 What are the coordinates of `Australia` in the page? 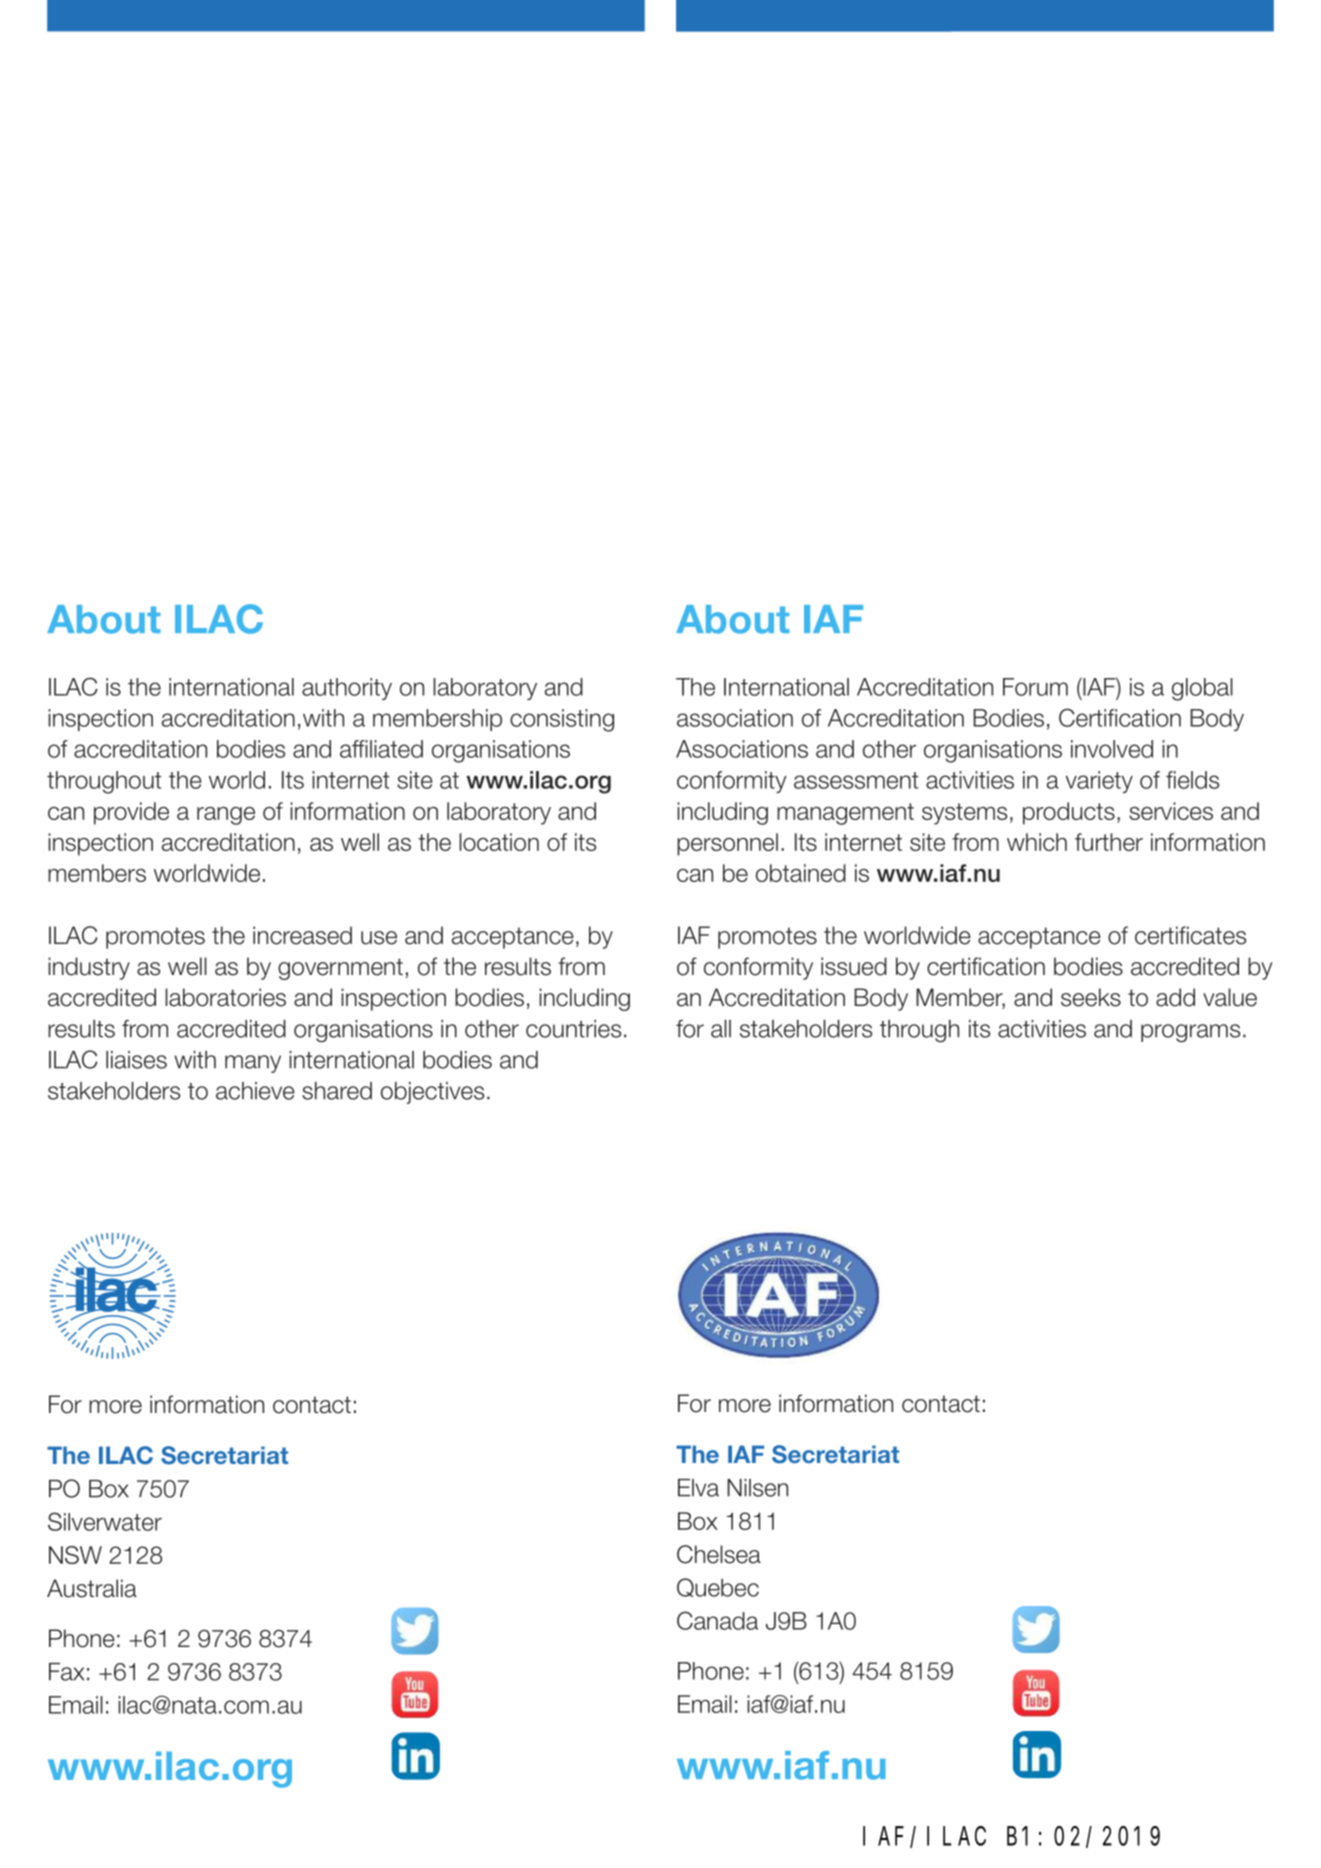 It's located at (92, 1588).
